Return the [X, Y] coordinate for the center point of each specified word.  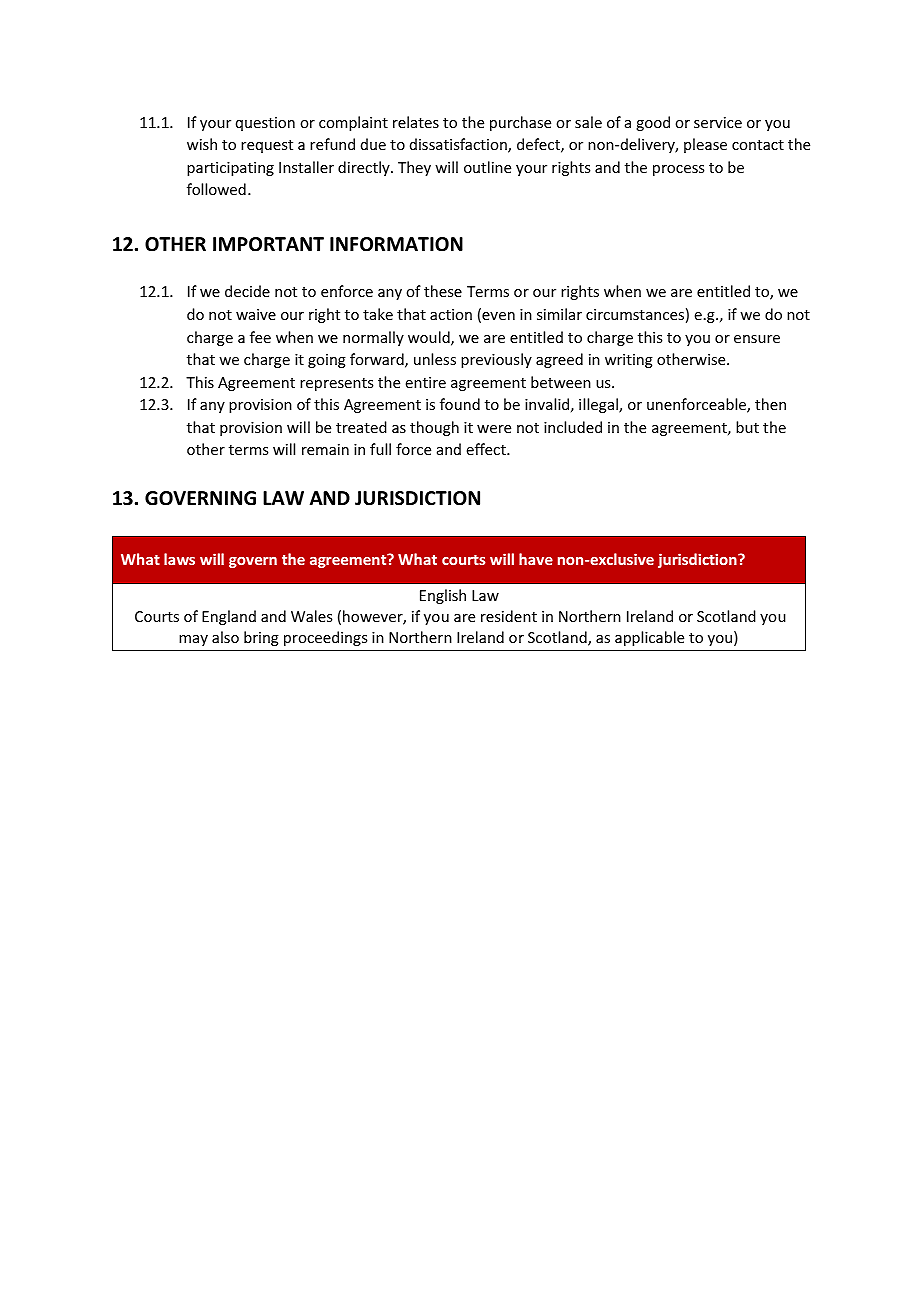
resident [509, 616]
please [705, 145]
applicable [649, 638]
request [267, 146]
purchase [520, 123]
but [747, 427]
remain [325, 449]
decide [247, 291]
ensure [757, 339]
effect [487, 449]
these [443, 291]
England [229, 617]
